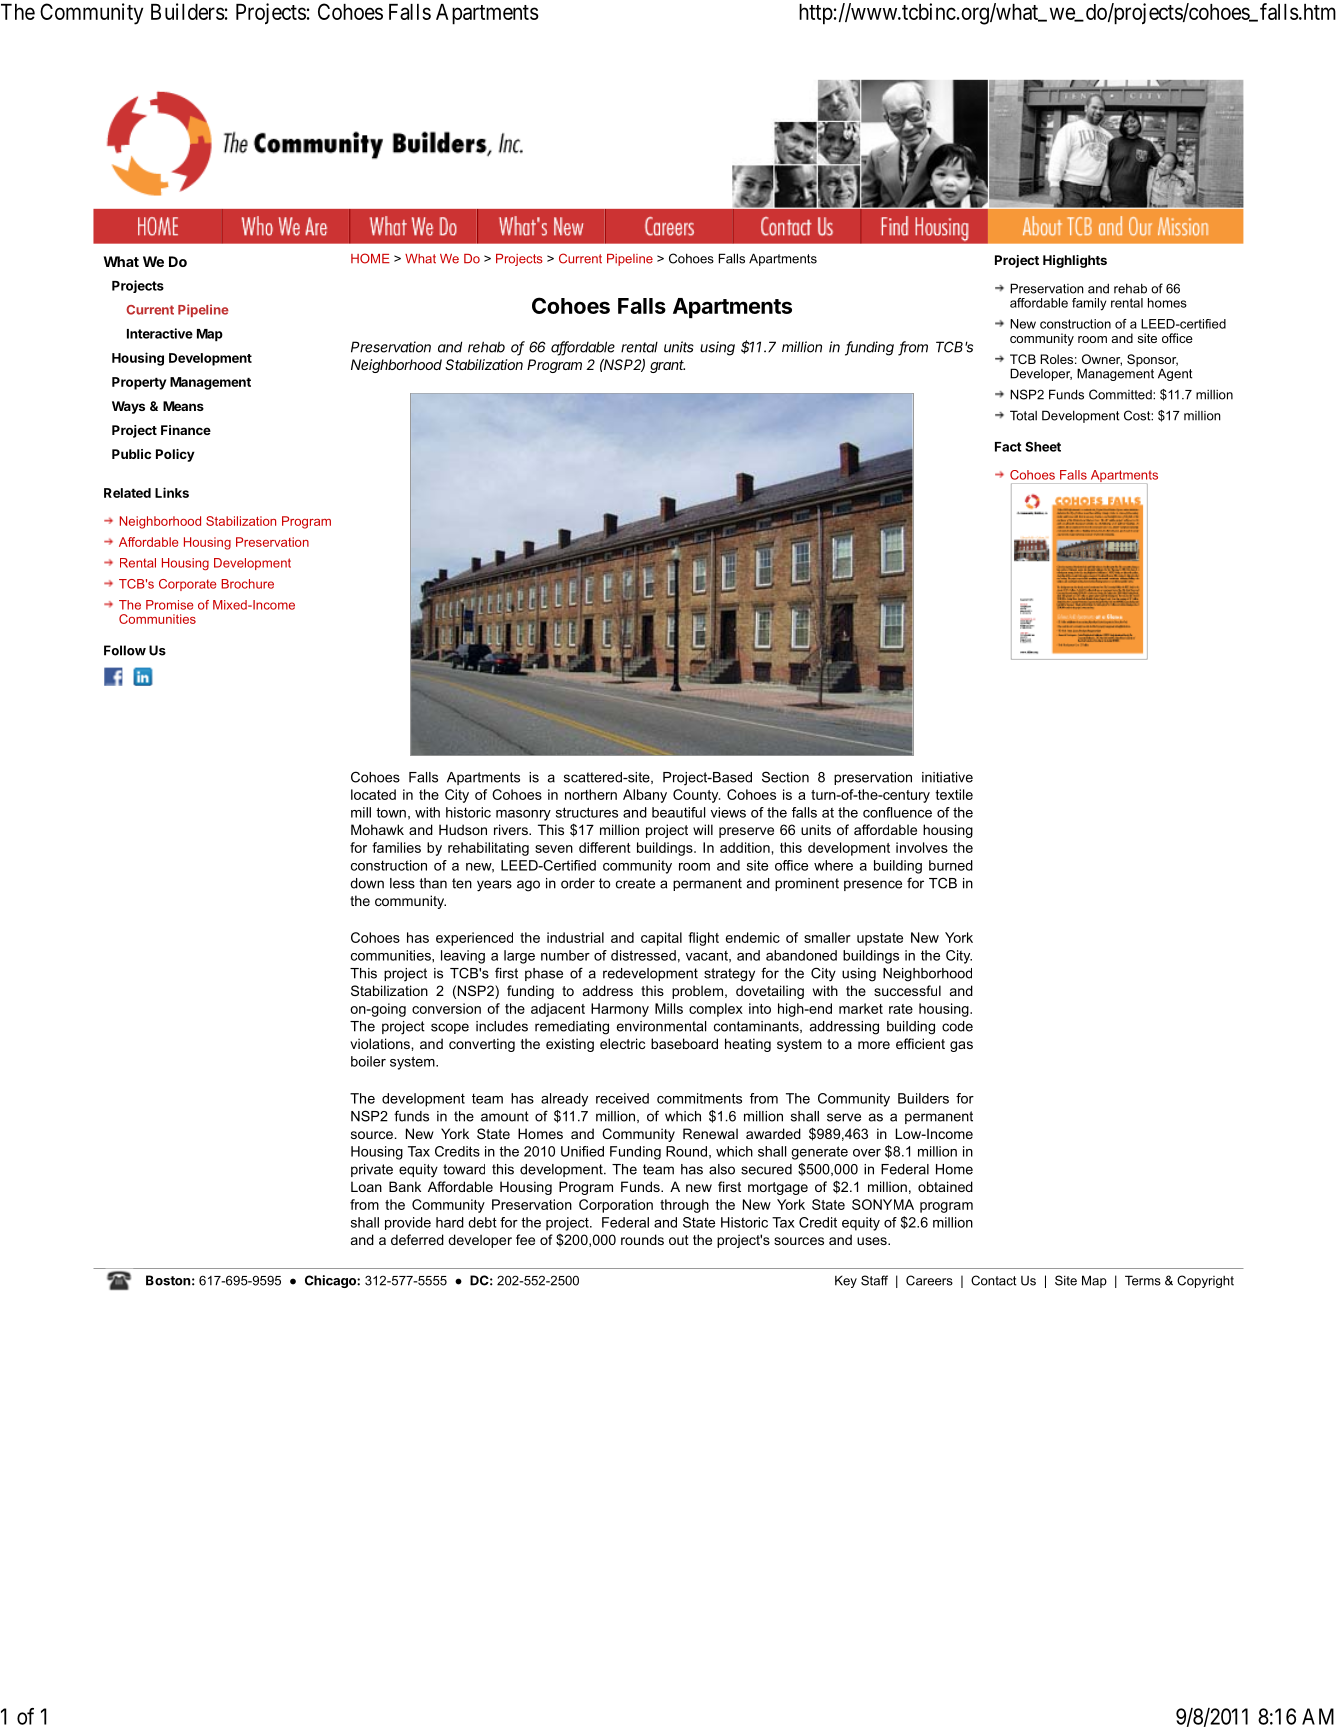 The image size is (1337, 1730). Describe the element at coordinates (169, 605) in the page. I see `Promise` at that location.
